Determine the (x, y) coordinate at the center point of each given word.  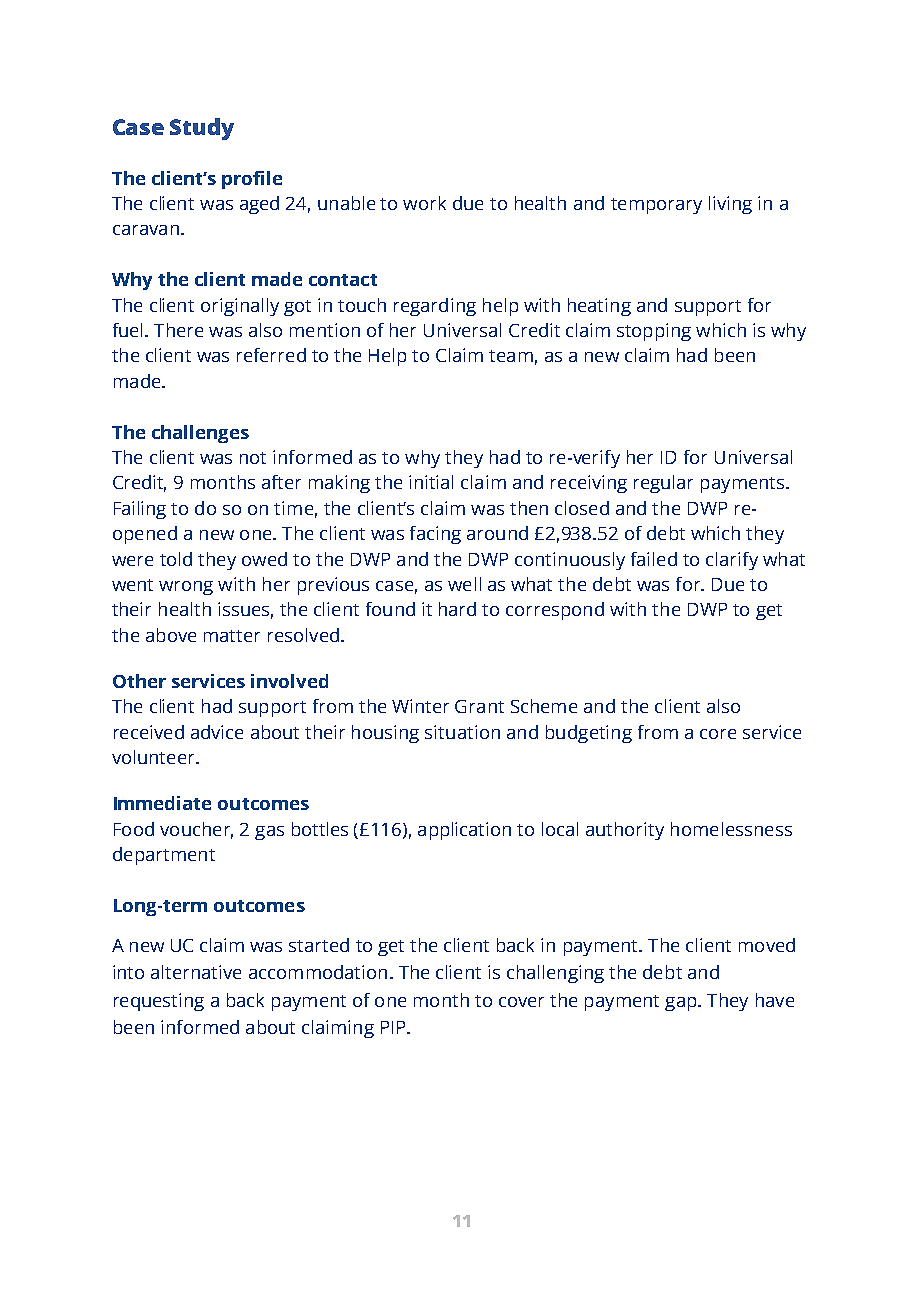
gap (682, 1004)
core (718, 734)
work (424, 203)
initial (431, 482)
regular (663, 484)
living (730, 205)
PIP (394, 1027)
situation (462, 732)
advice (217, 732)
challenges (200, 434)
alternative (196, 972)
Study (202, 129)
